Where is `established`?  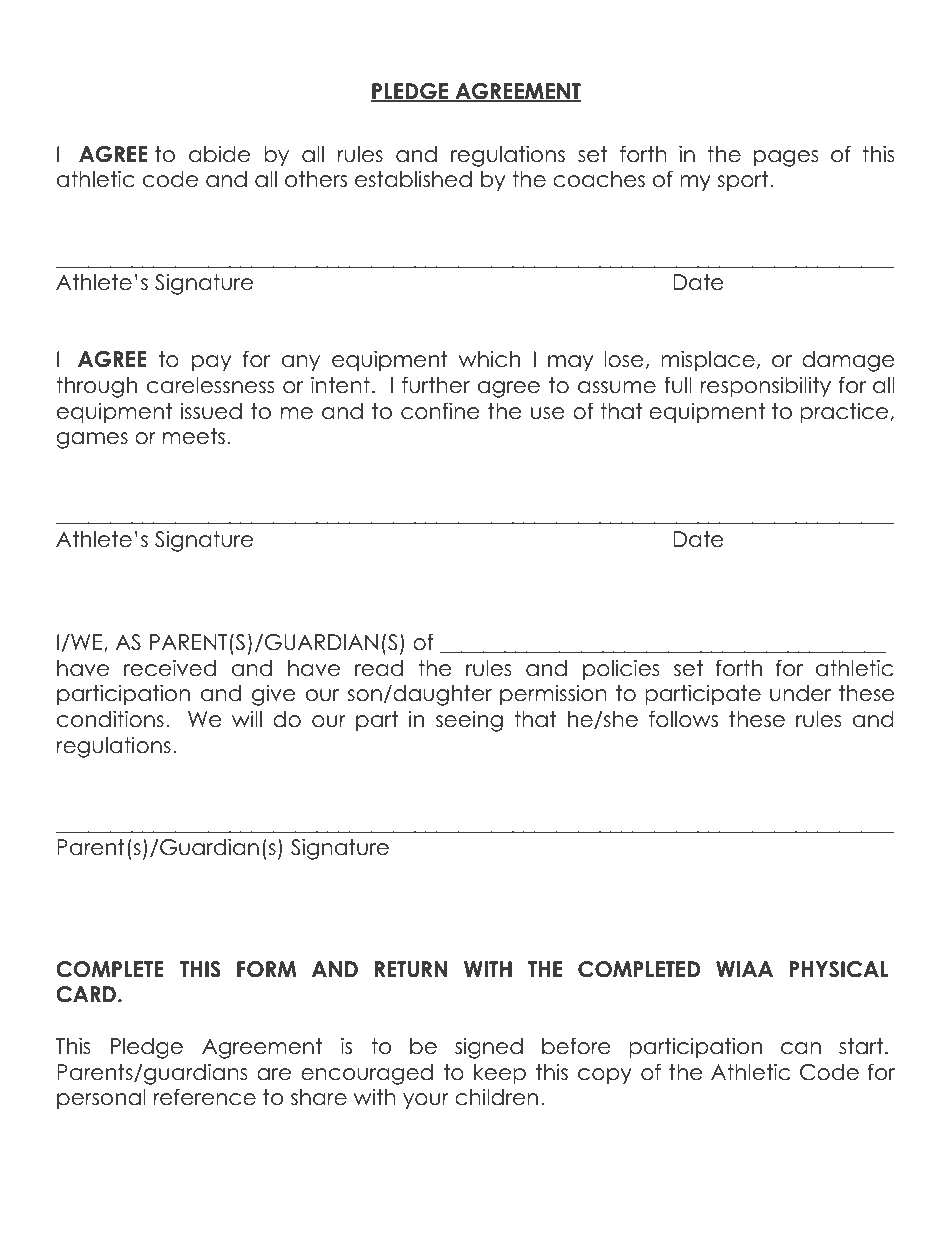
established is located at coordinates (413, 179).
